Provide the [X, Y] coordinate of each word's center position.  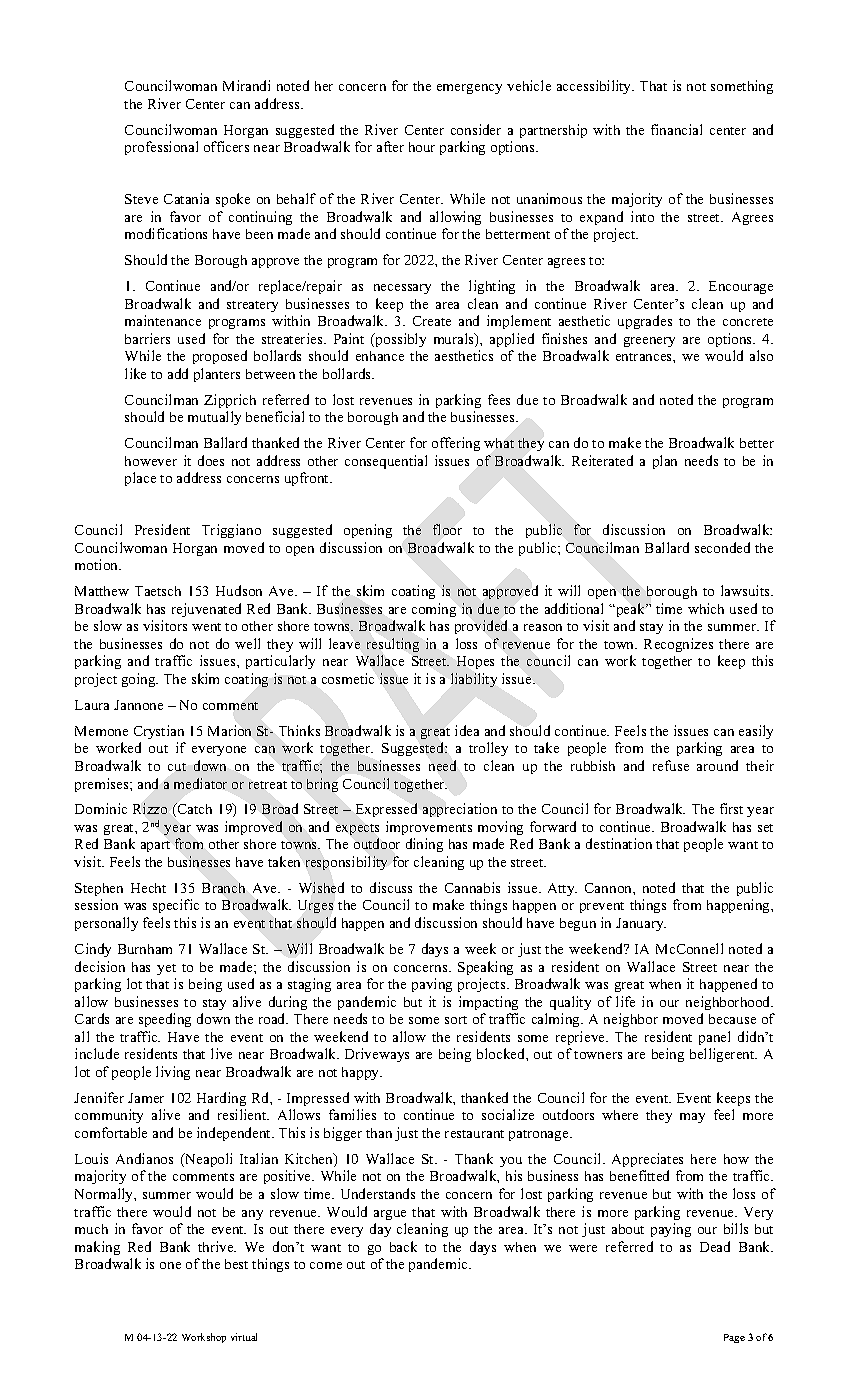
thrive [217, 1246]
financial [676, 129]
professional [161, 148]
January [641, 924]
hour [422, 147]
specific [176, 906]
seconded [722, 547]
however [151, 461]
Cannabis [472, 887]
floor [447, 529]
